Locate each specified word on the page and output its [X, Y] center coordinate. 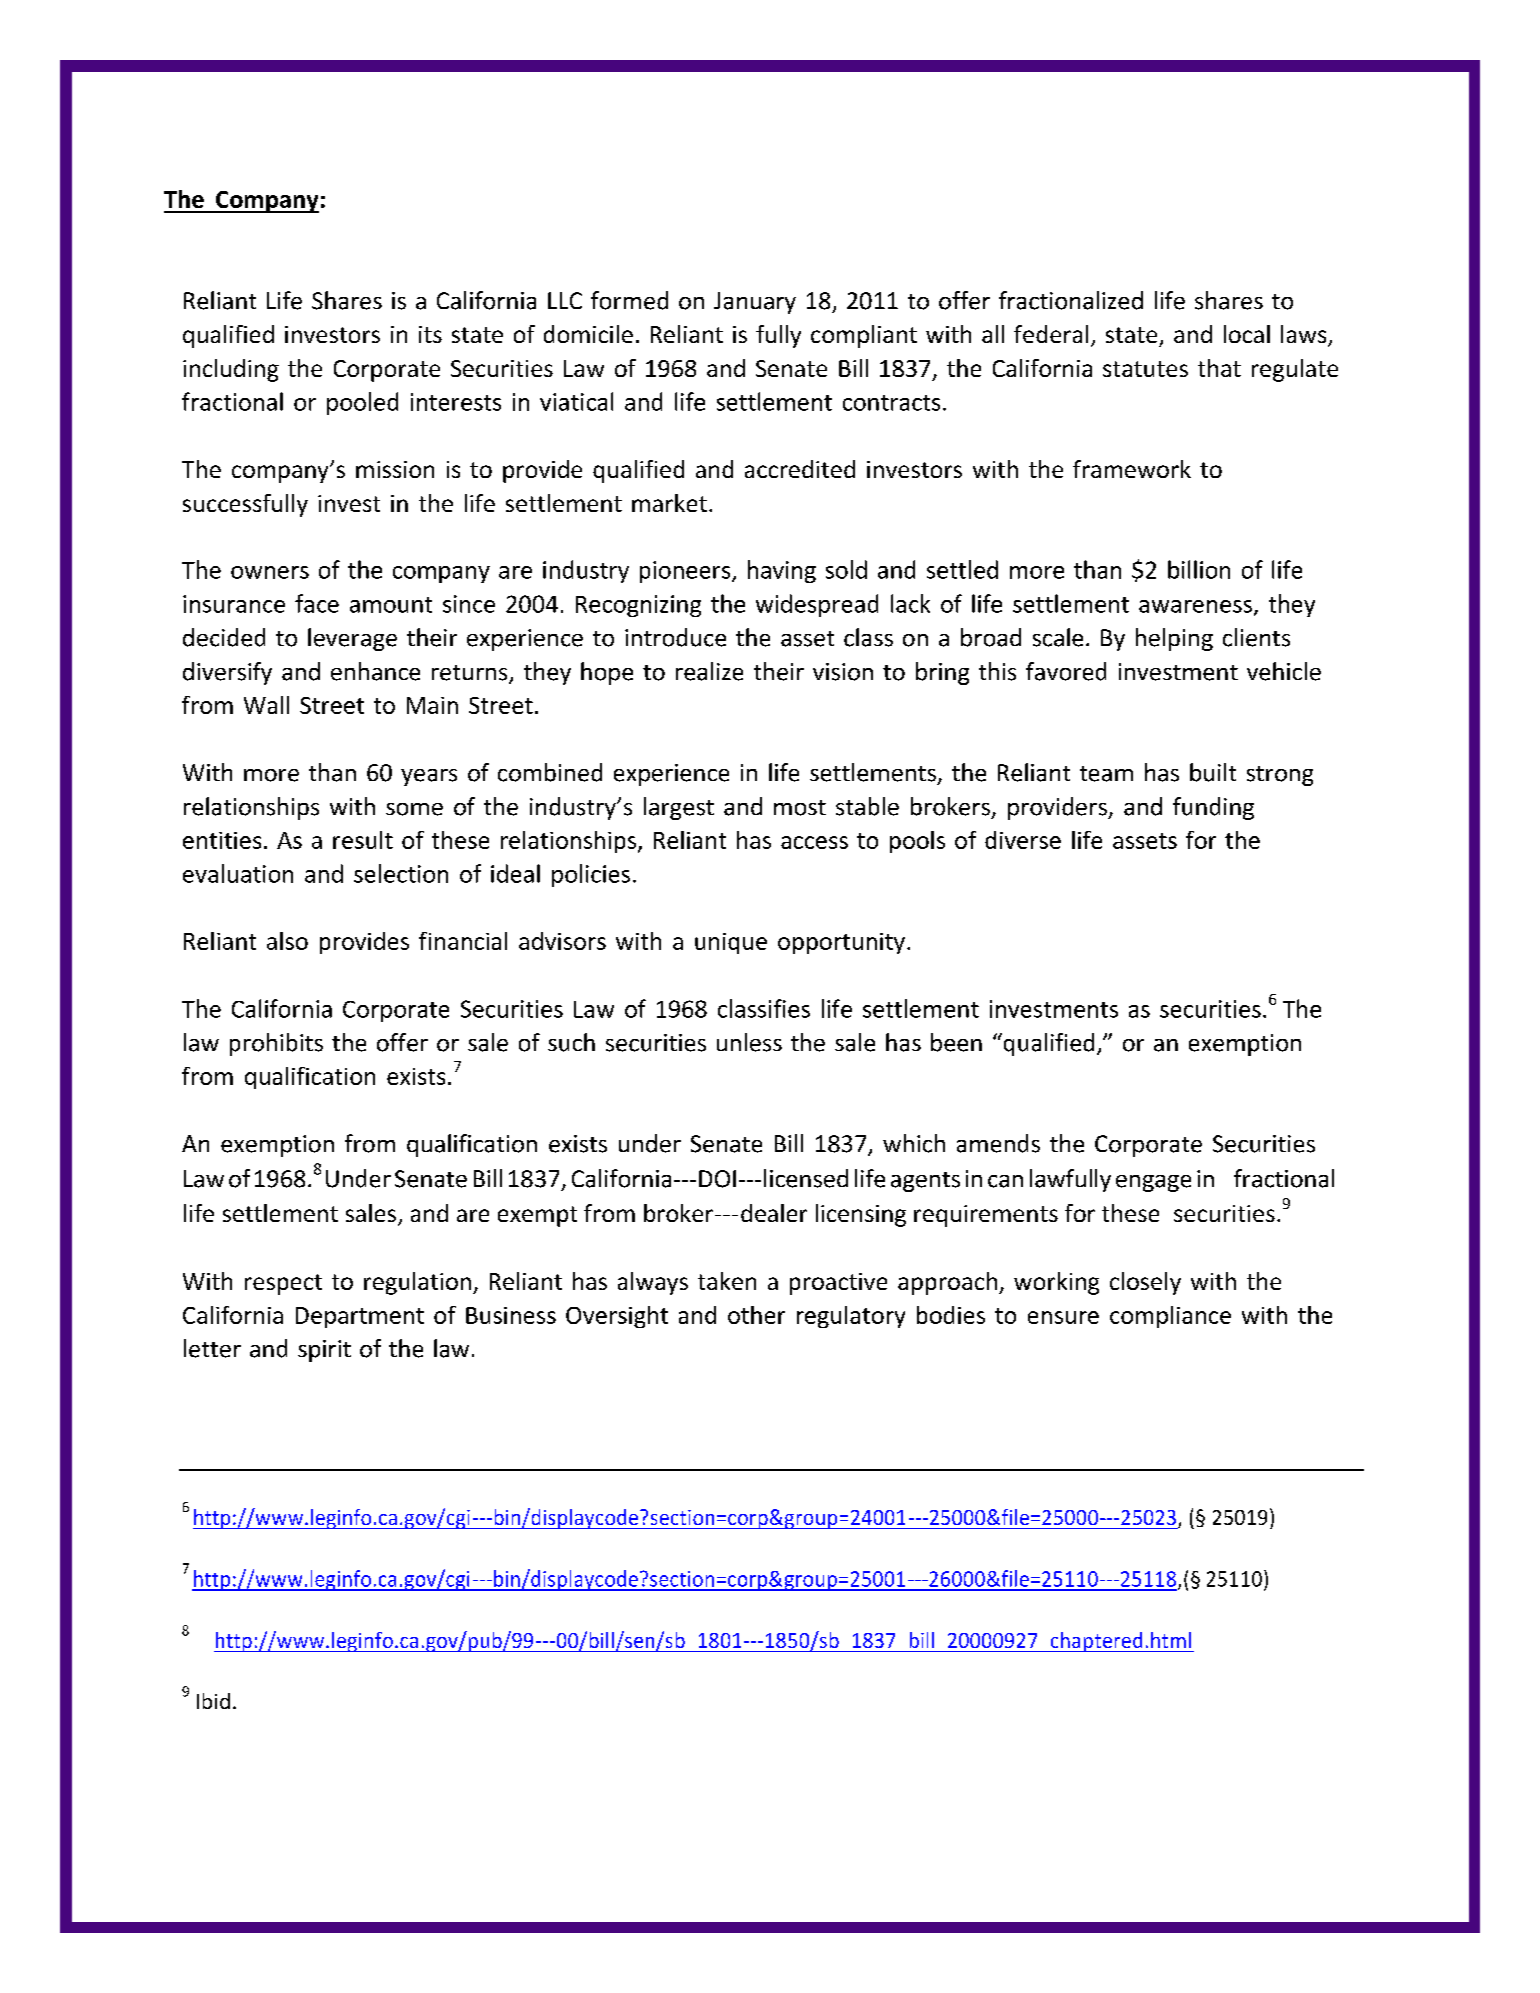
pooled [362, 403]
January [755, 303]
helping [1174, 639]
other [756, 1315]
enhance [375, 671]
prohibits [276, 1044]
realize [709, 671]
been [956, 1042]
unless [749, 1042]
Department [360, 1317]
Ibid [213, 1701]
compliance [1170, 1317]
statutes [1145, 369]
